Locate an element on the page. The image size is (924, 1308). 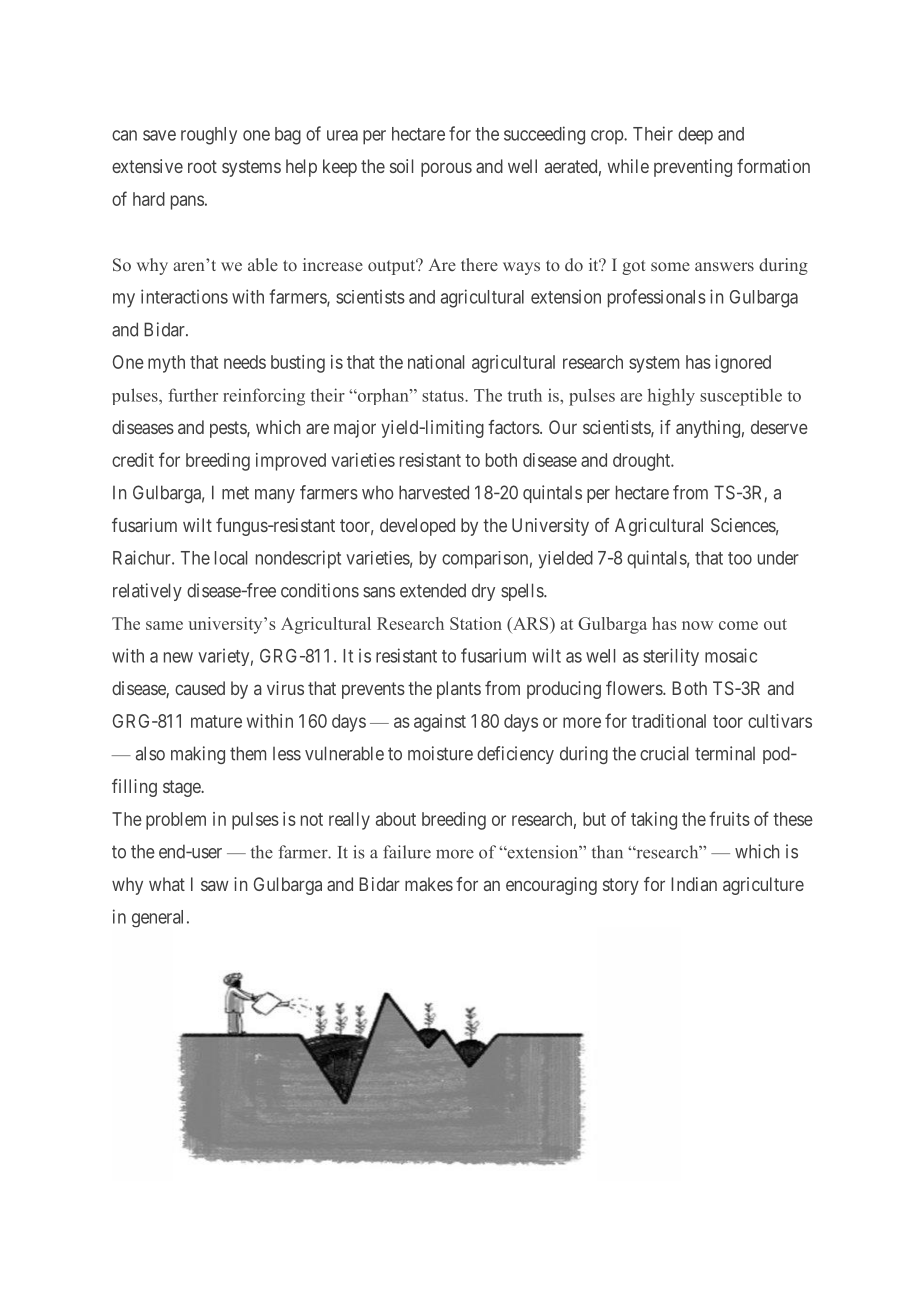
under is located at coordinates (778, 558).
